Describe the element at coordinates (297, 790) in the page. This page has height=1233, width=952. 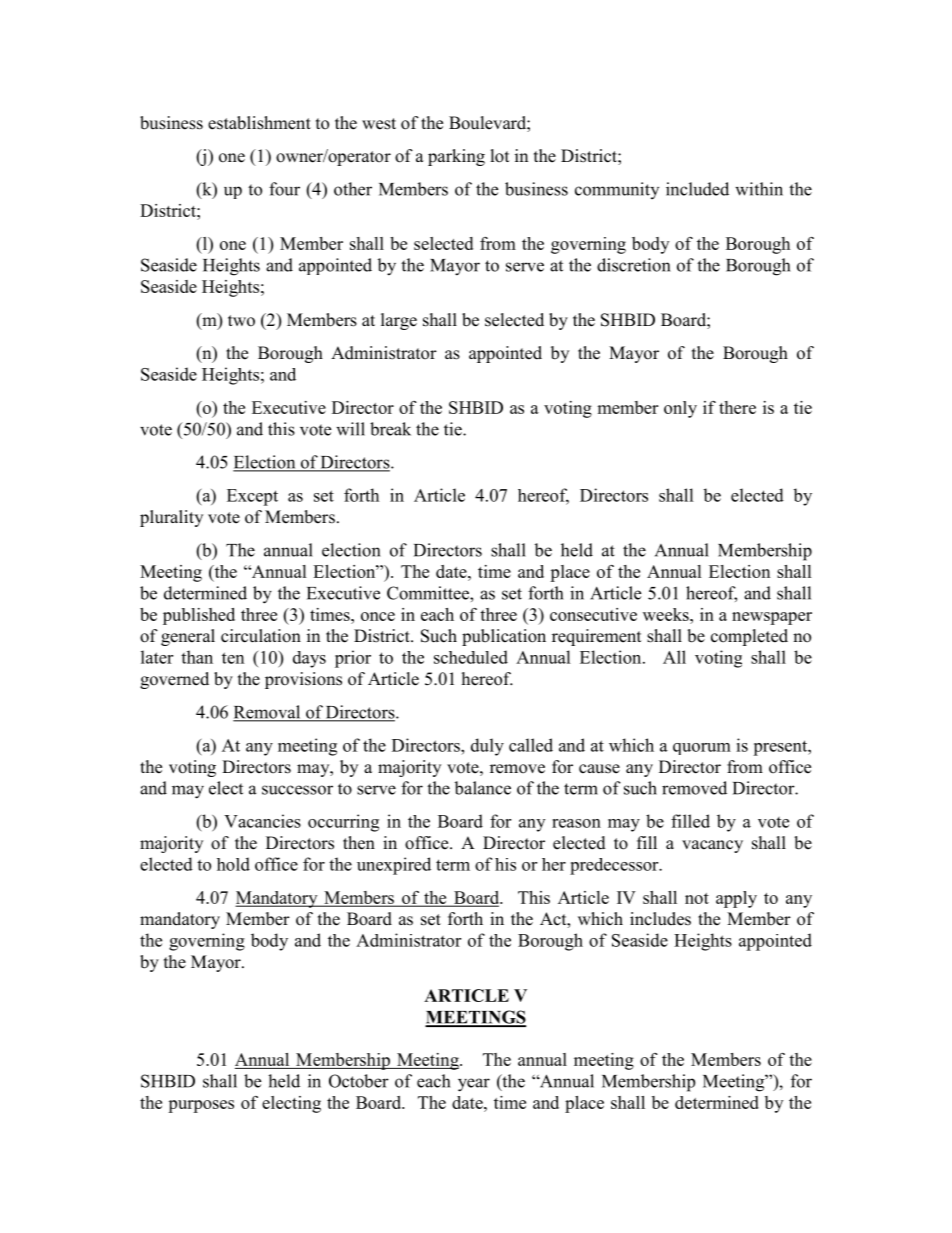
I see `successor` at that location.
